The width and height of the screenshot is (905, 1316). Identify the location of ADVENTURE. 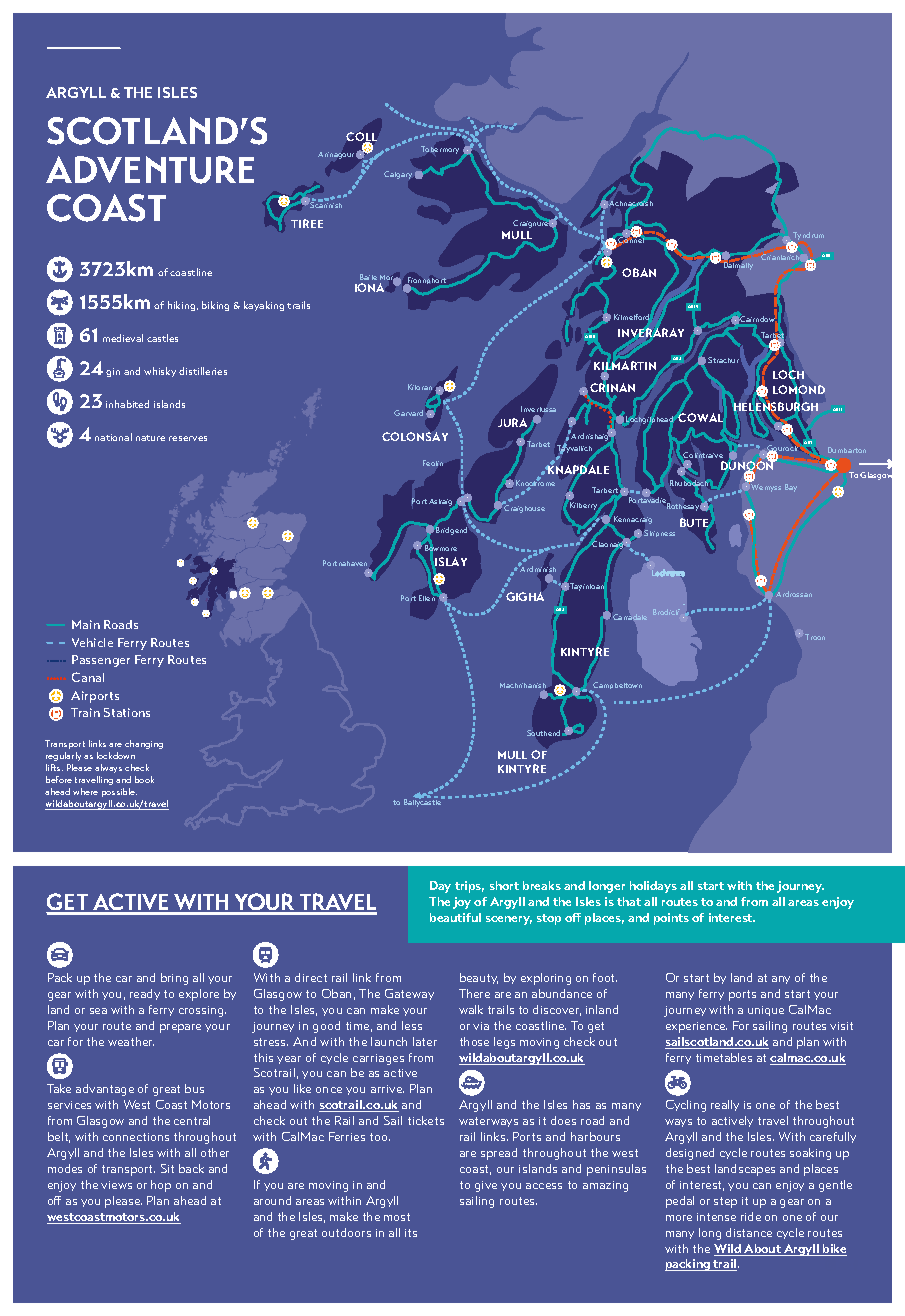
(150, 170).
